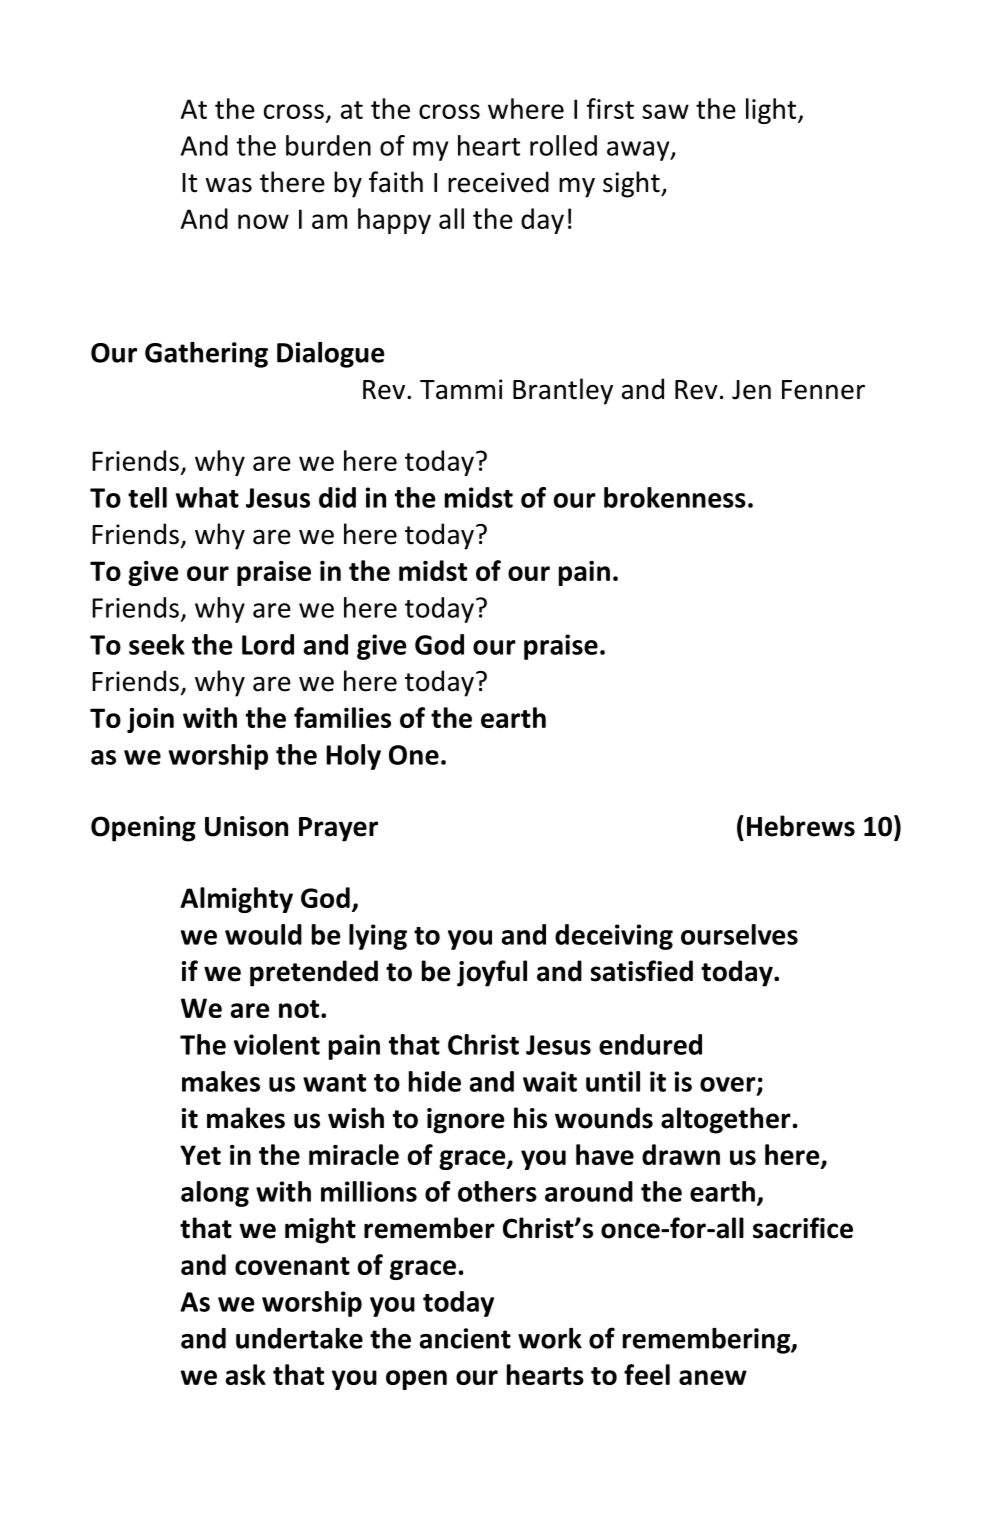 This page has width=992, height=1533. I want to click on ourselves, so click(739, 934).
